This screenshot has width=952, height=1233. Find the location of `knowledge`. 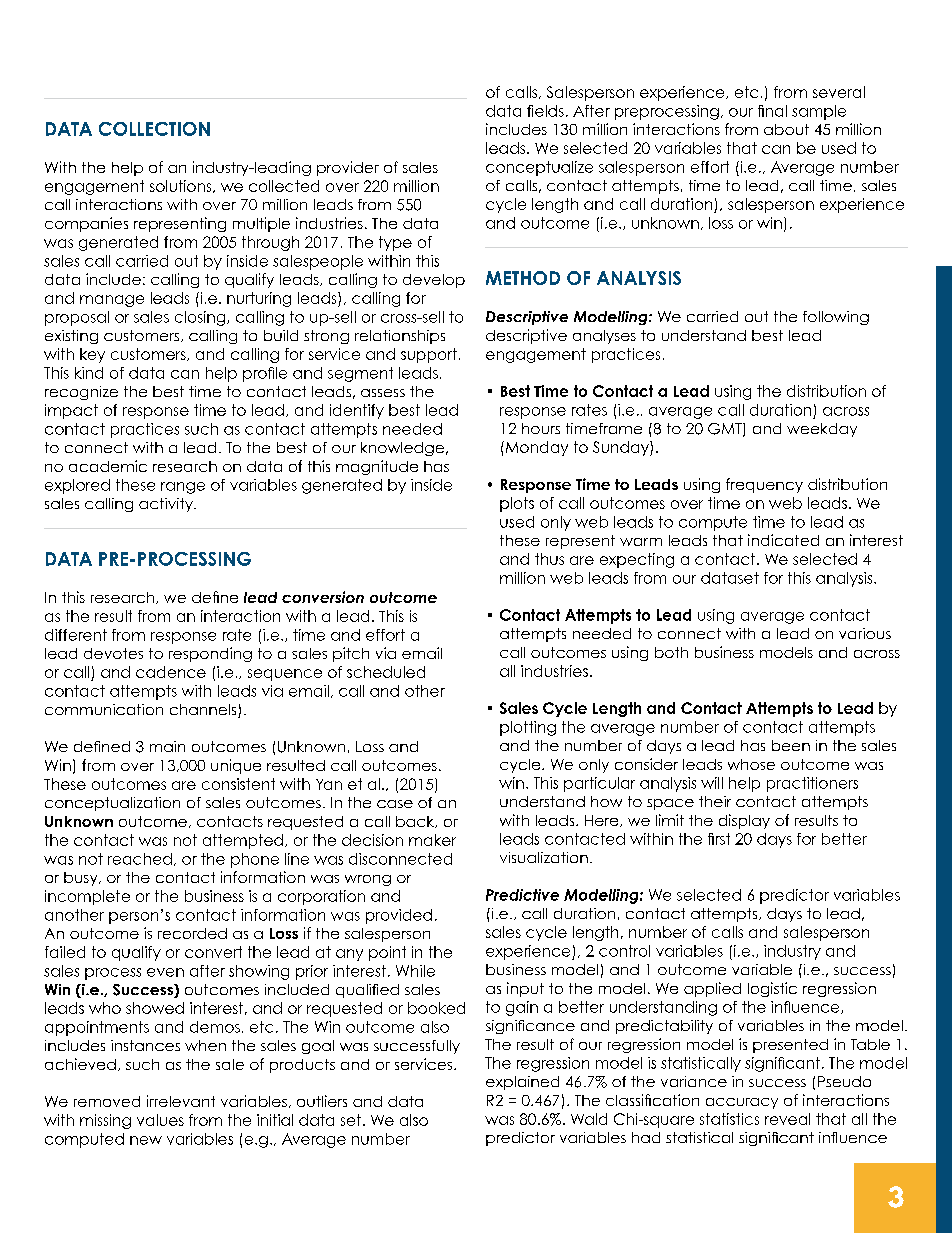

knowledge is located at coordinates (402, 449).
